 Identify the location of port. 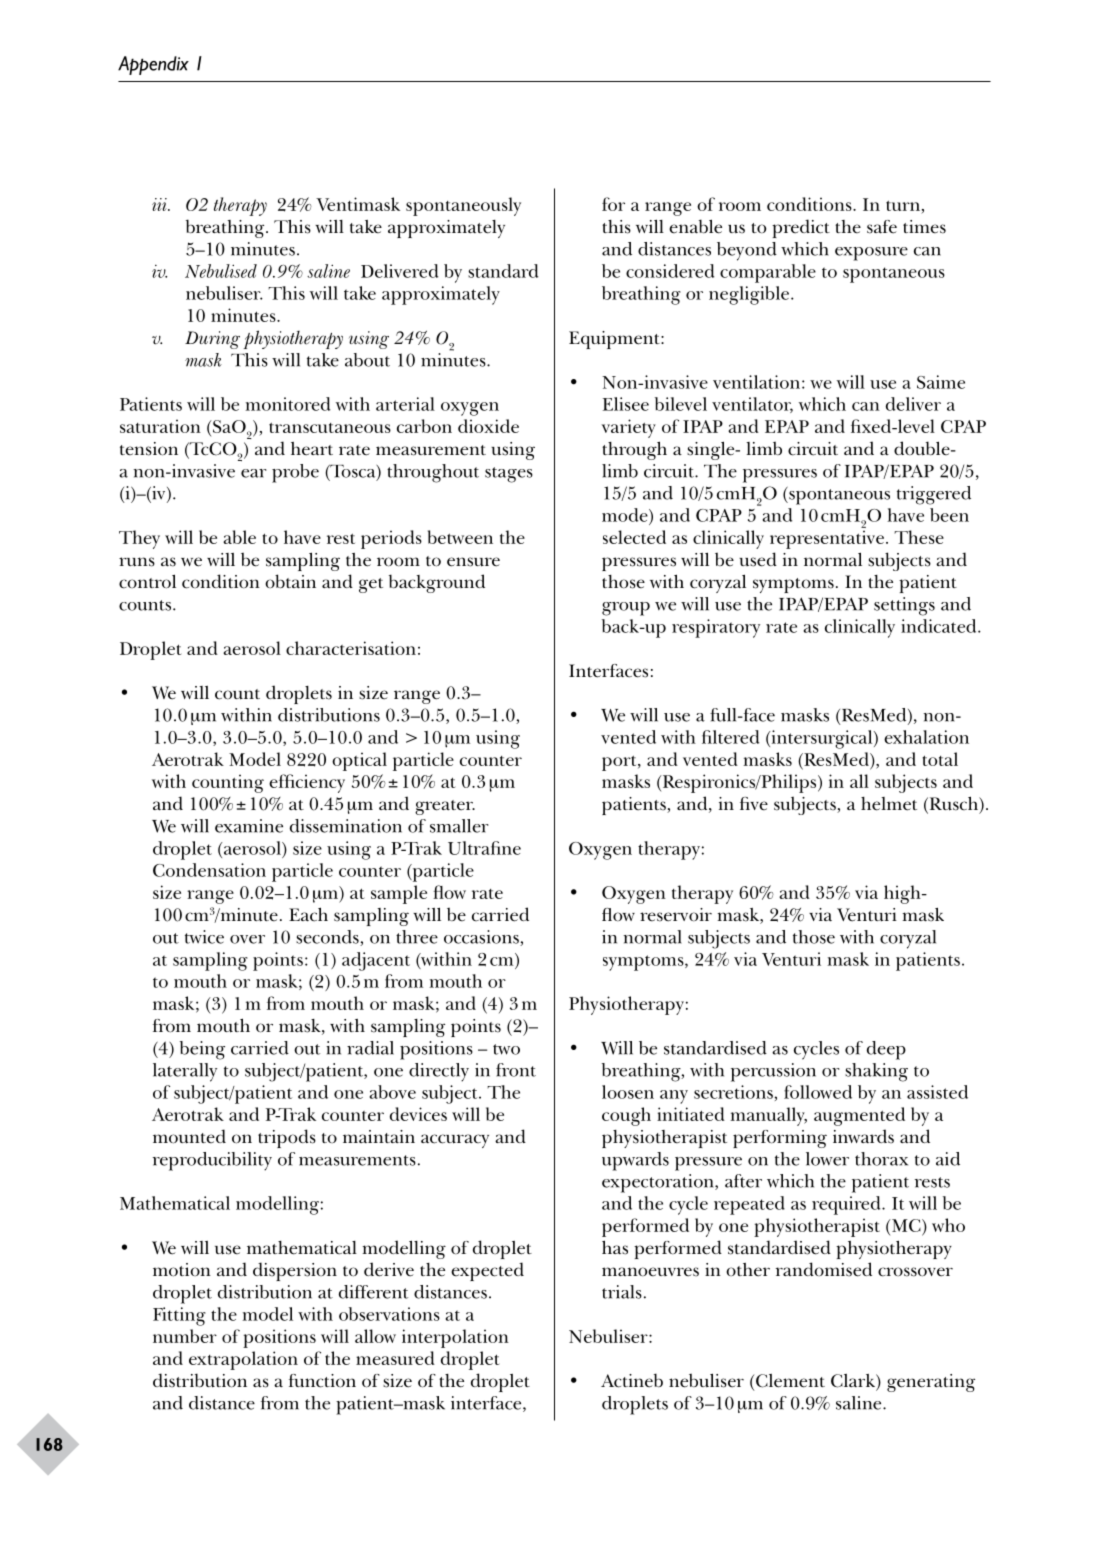
(620, 763).
